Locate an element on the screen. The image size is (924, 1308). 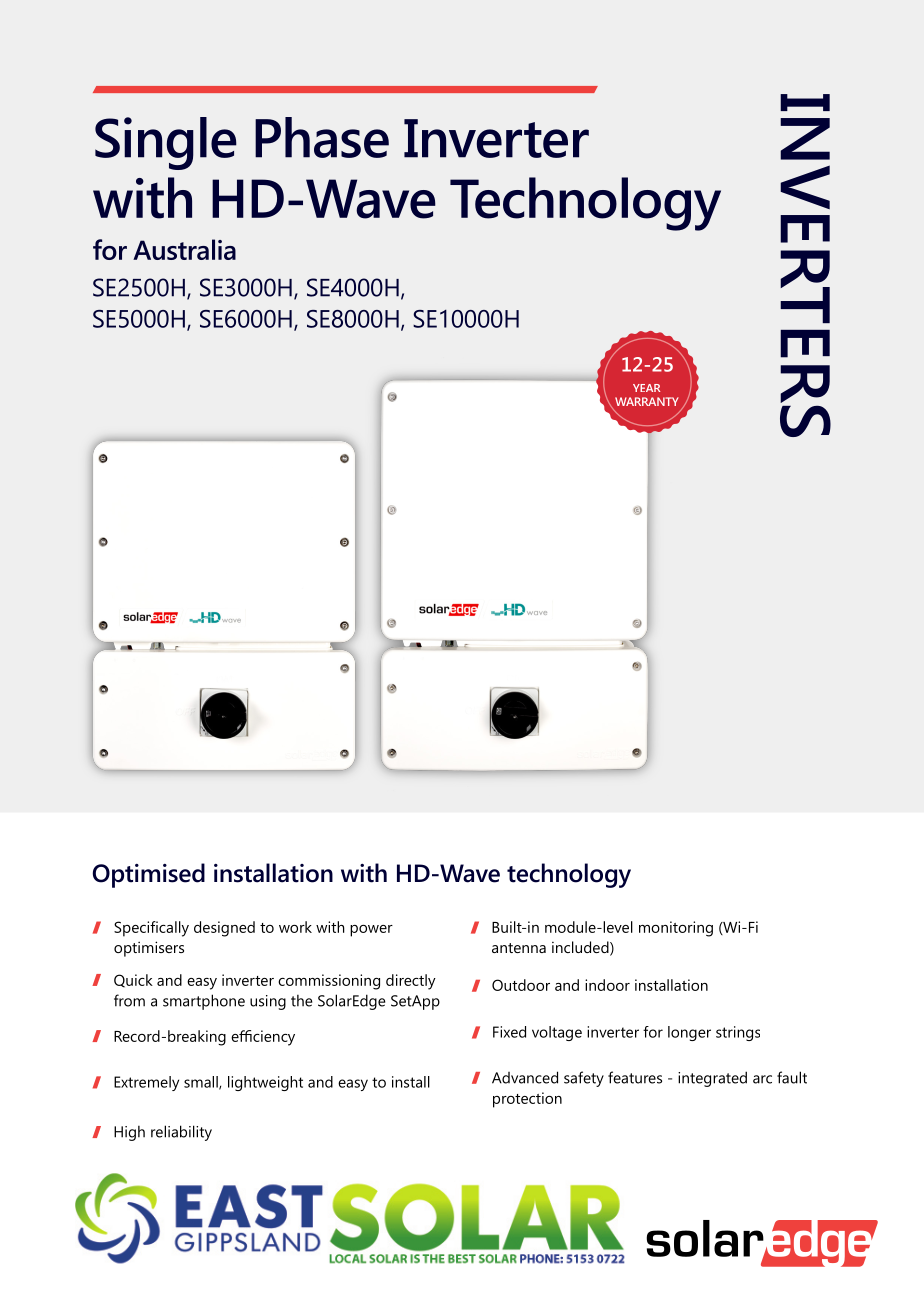
protection is located at coordinates (527, 1100).
